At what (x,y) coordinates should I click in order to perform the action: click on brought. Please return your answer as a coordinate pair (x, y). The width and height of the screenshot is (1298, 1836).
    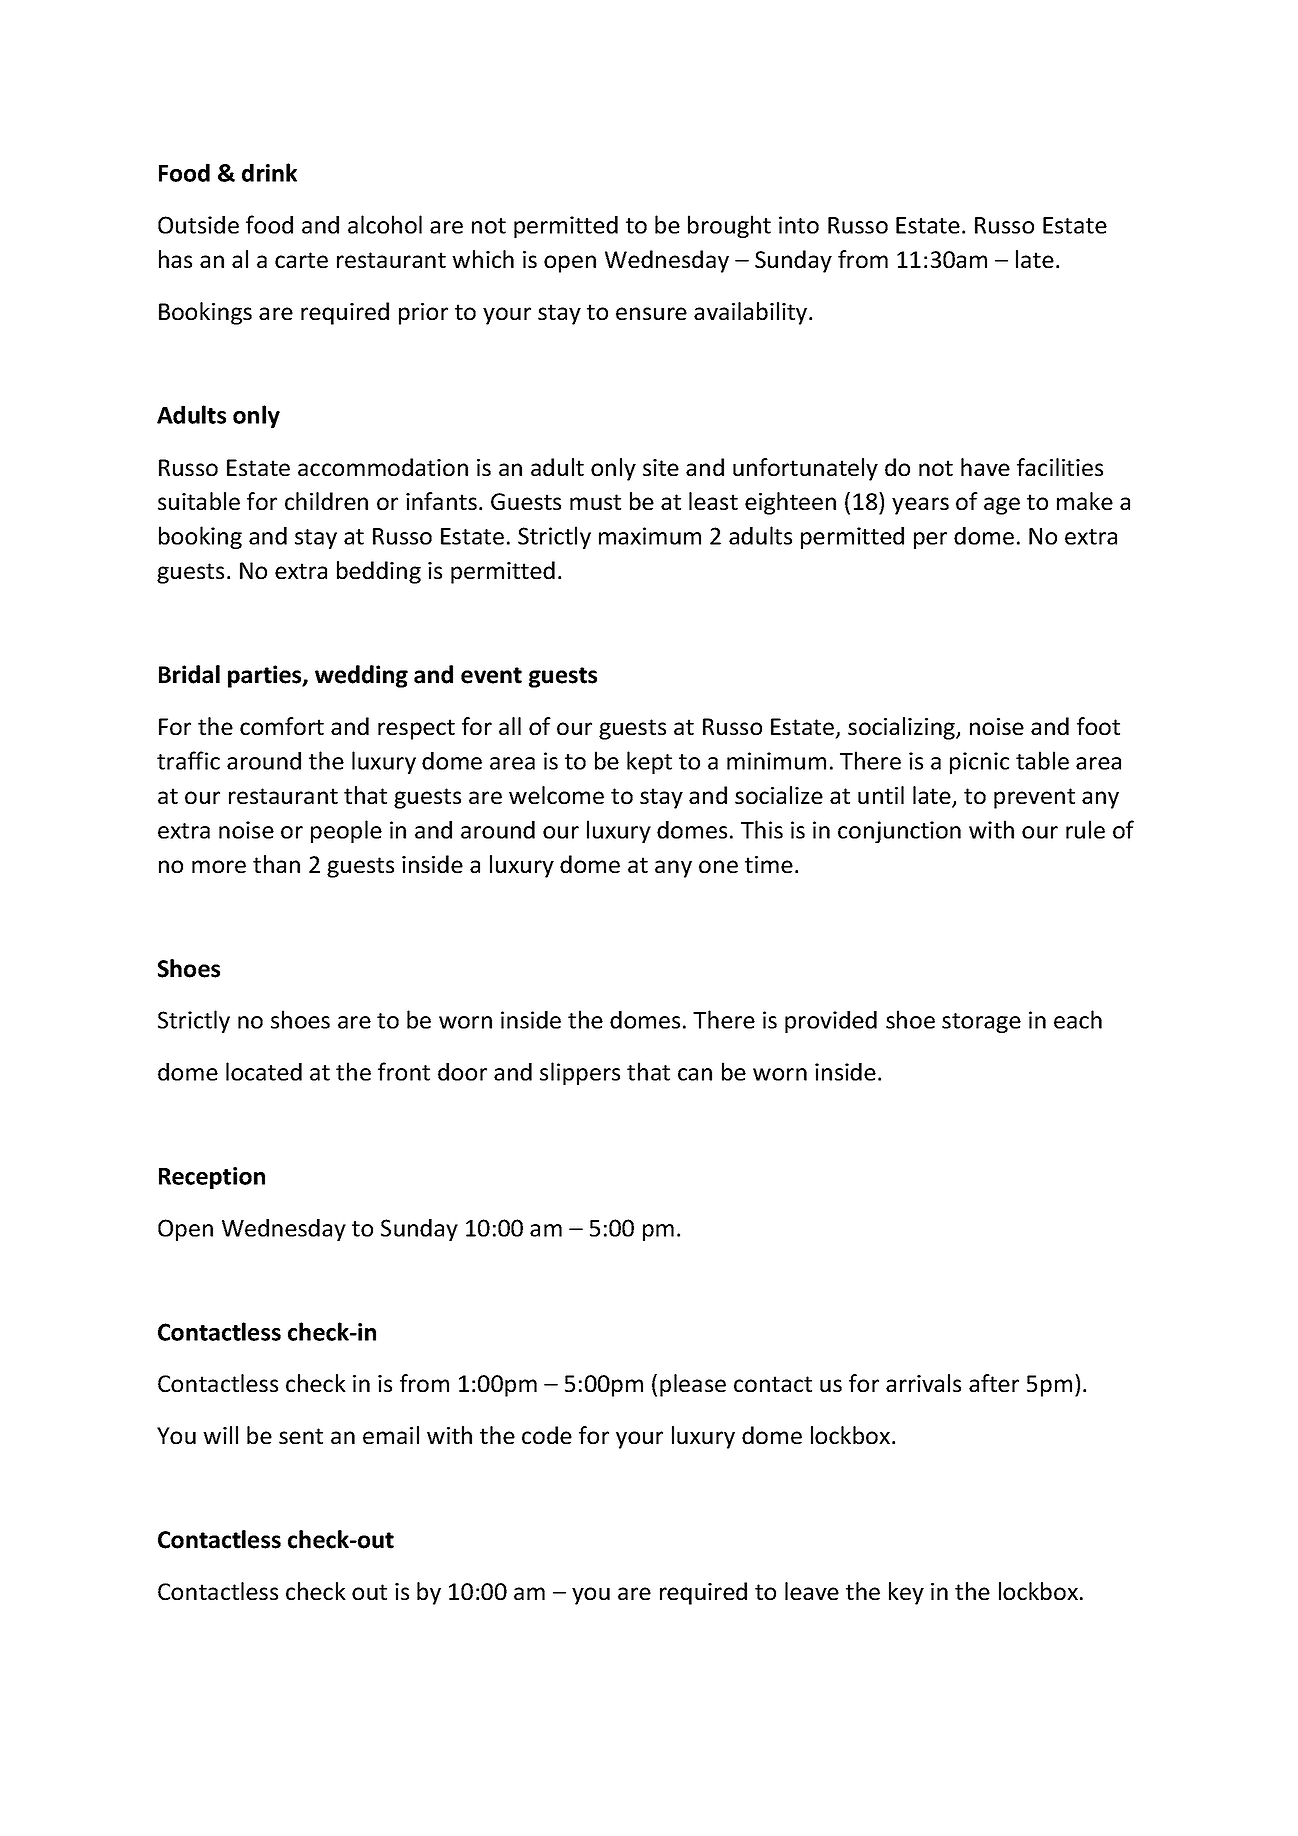
    Looking at the image, I should click on (729, 226).
